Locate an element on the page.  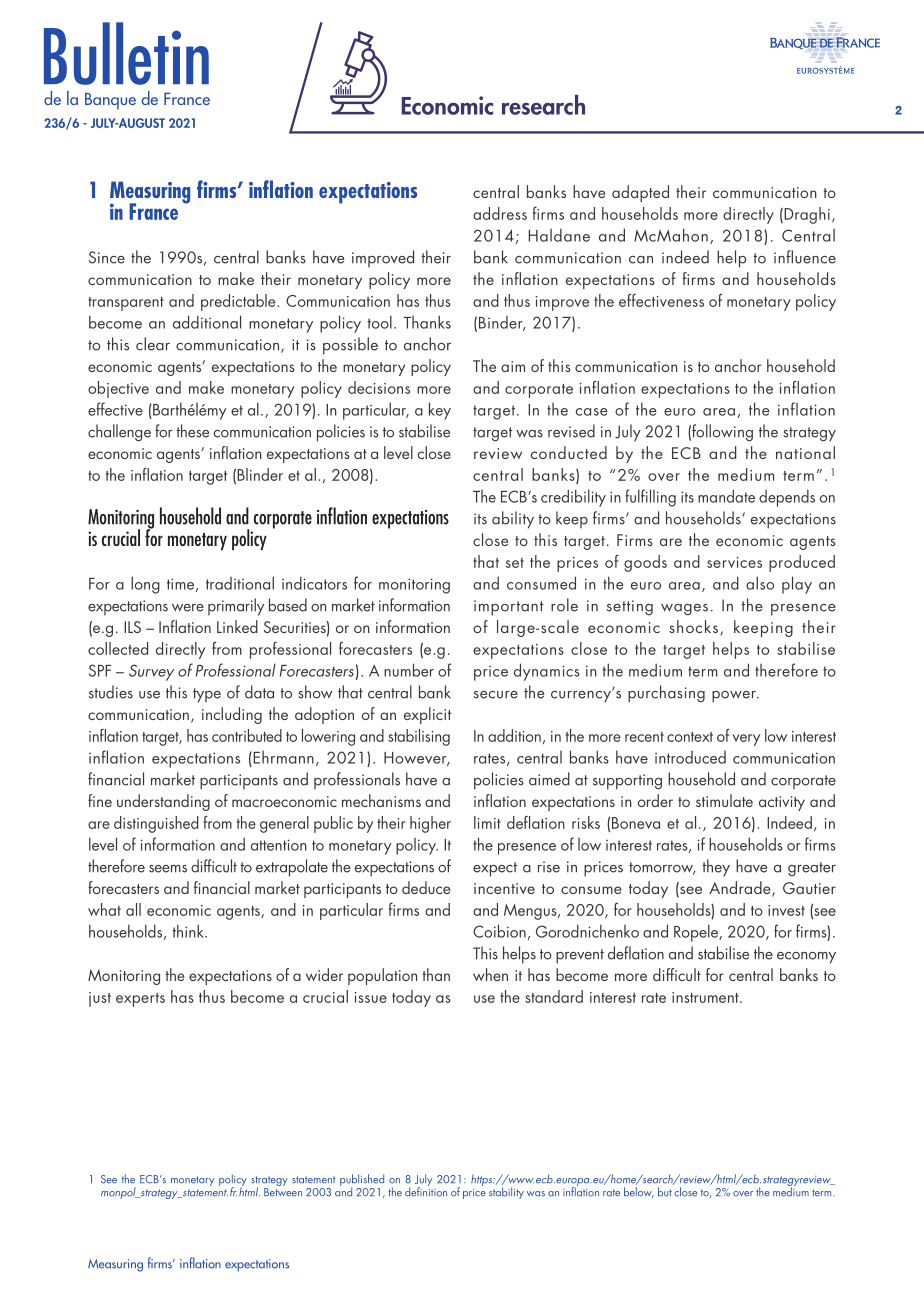
key is located at coordinates (440, 411).
